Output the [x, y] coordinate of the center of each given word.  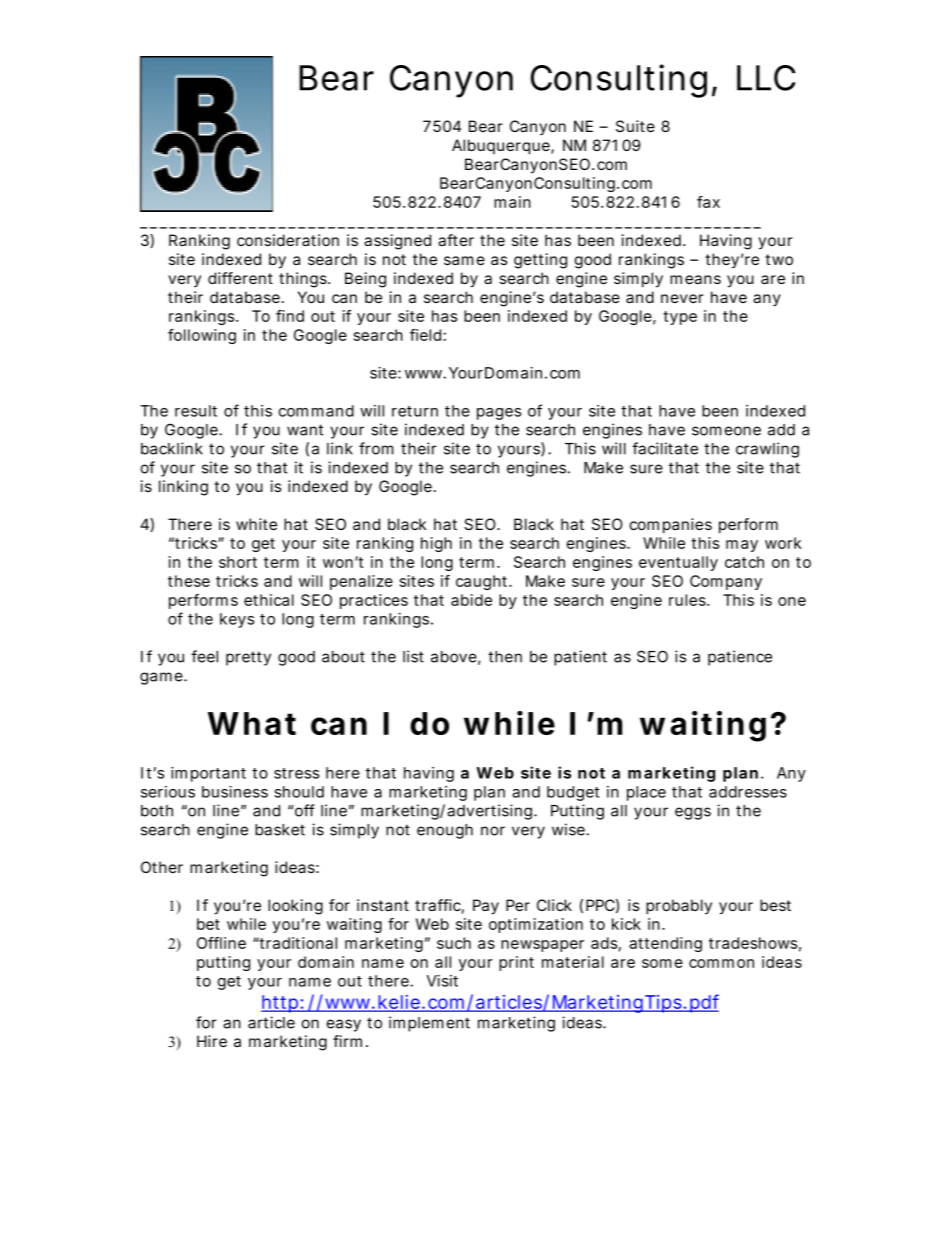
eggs [693, 813]
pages [499, 414]
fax [708, 202]
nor [493, 831]
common [721, 963]
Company [726, 582]
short [238, 562]
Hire [212, 1041]
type [680, 318]
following [202, 336]
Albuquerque [501, 146]
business [235, 792]
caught [483, 582]
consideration [288, 240]
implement [429, 1024]
